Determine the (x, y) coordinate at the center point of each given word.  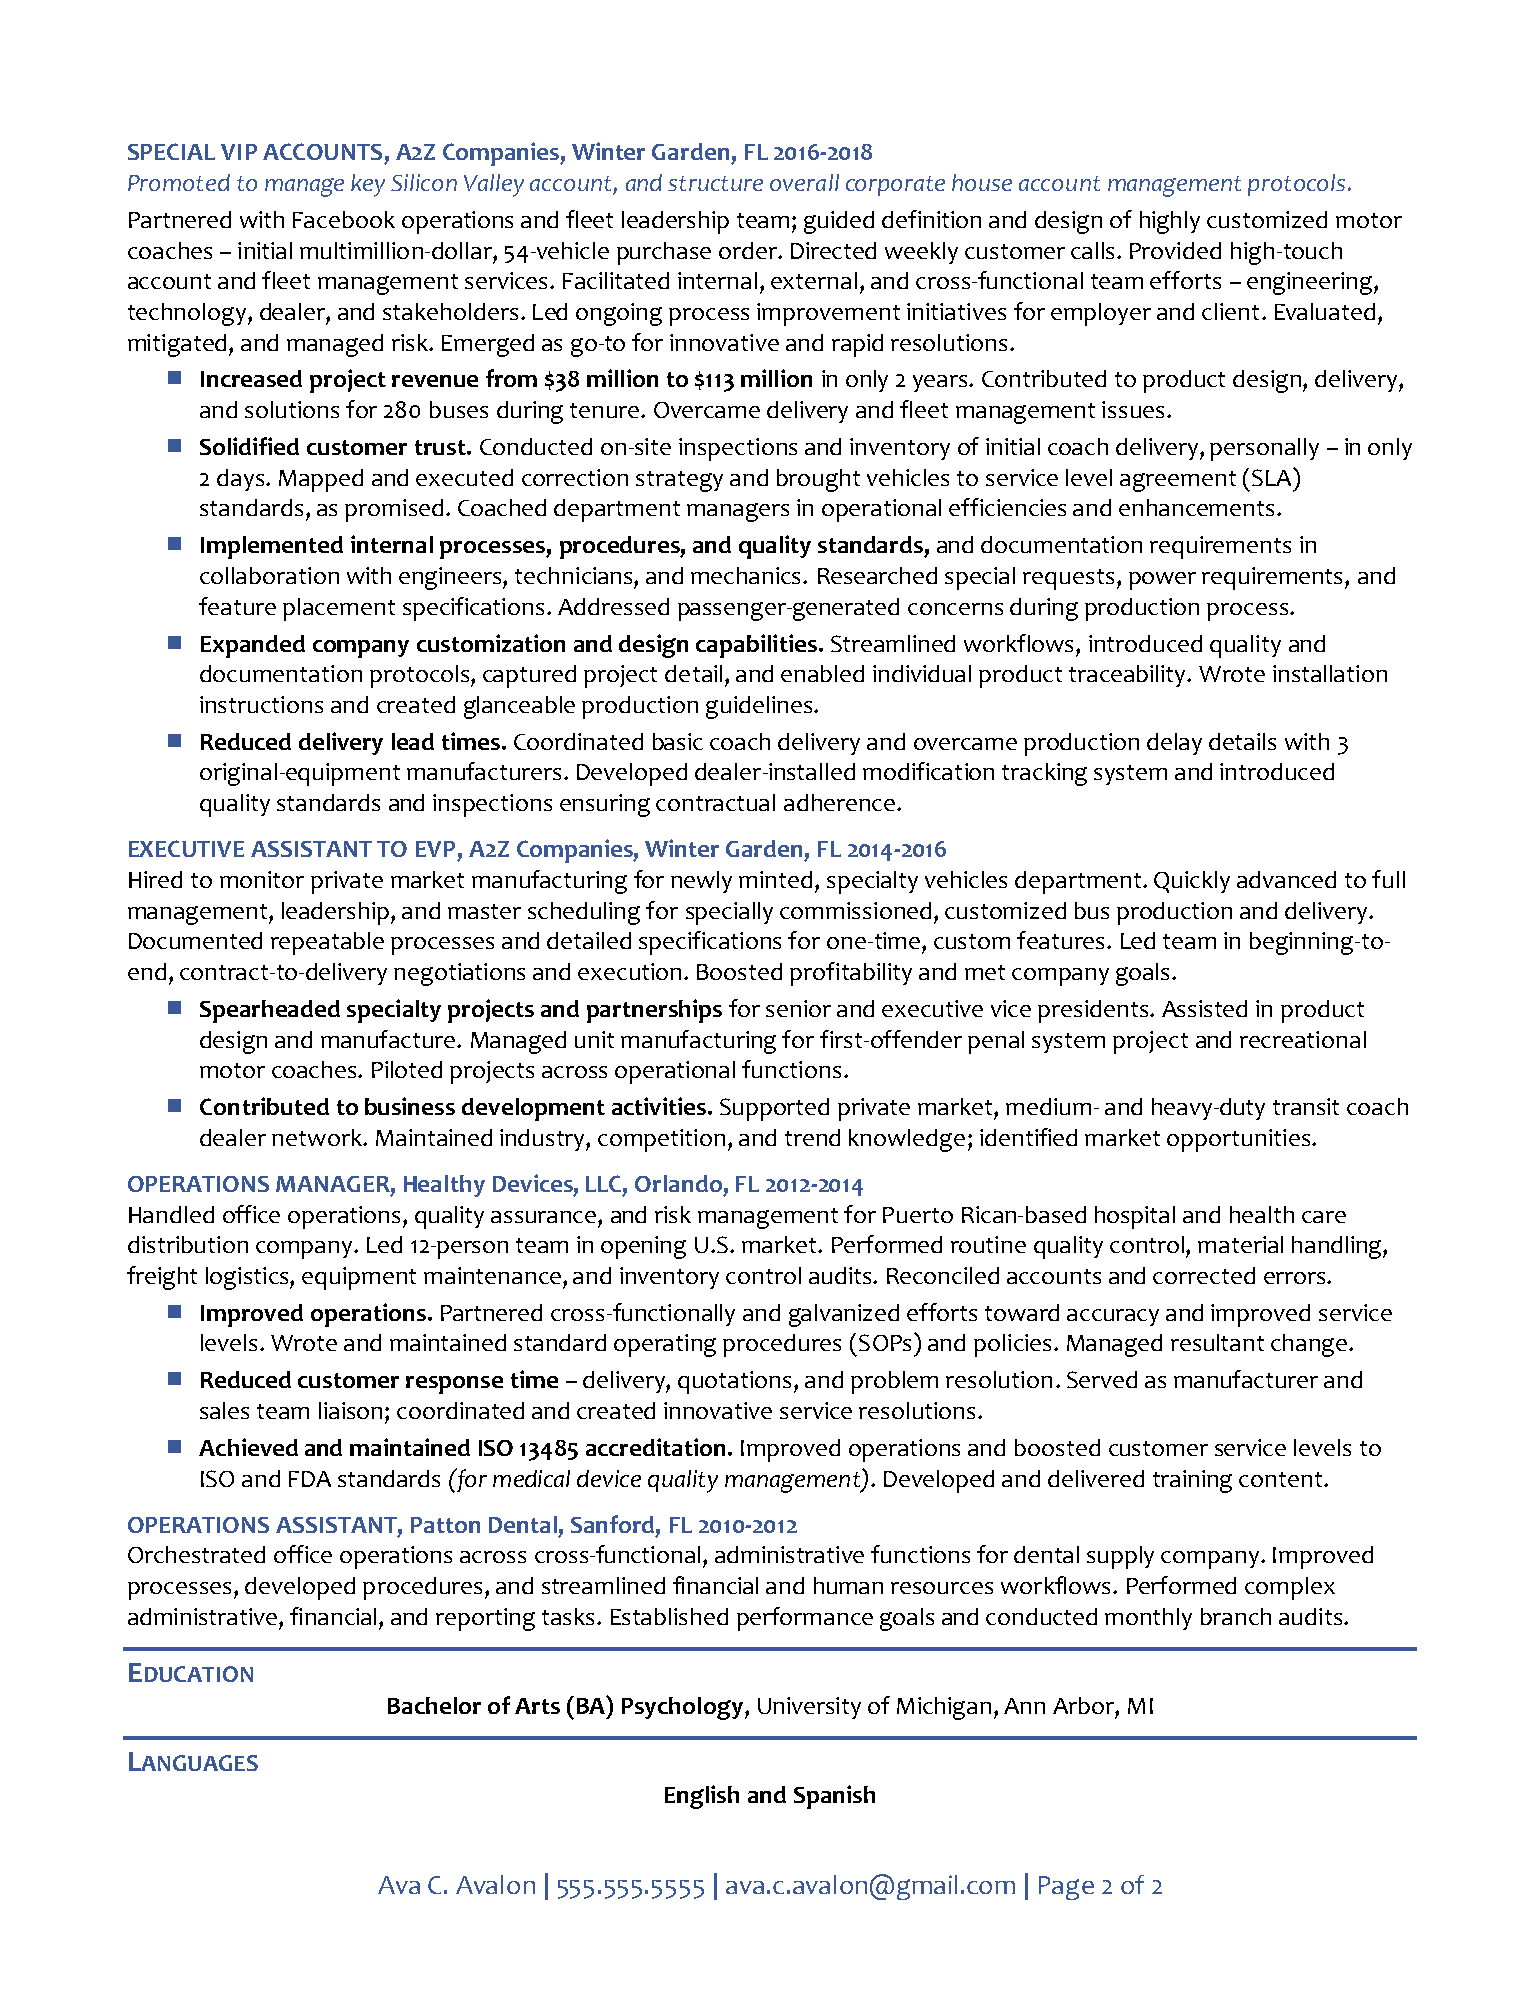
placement (339, 609)
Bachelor (434, 1705)
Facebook (344, 219)
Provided (1175, 250)
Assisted (1204, 1008)
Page (1066, 1888)
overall (804, 182)
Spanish (834, 1797)
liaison (352, 1410)
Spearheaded (270, 1011)
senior (798, 1008)
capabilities (756, 646)
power (1162, 581)
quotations (736, 1382)
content (1282, 1479)
